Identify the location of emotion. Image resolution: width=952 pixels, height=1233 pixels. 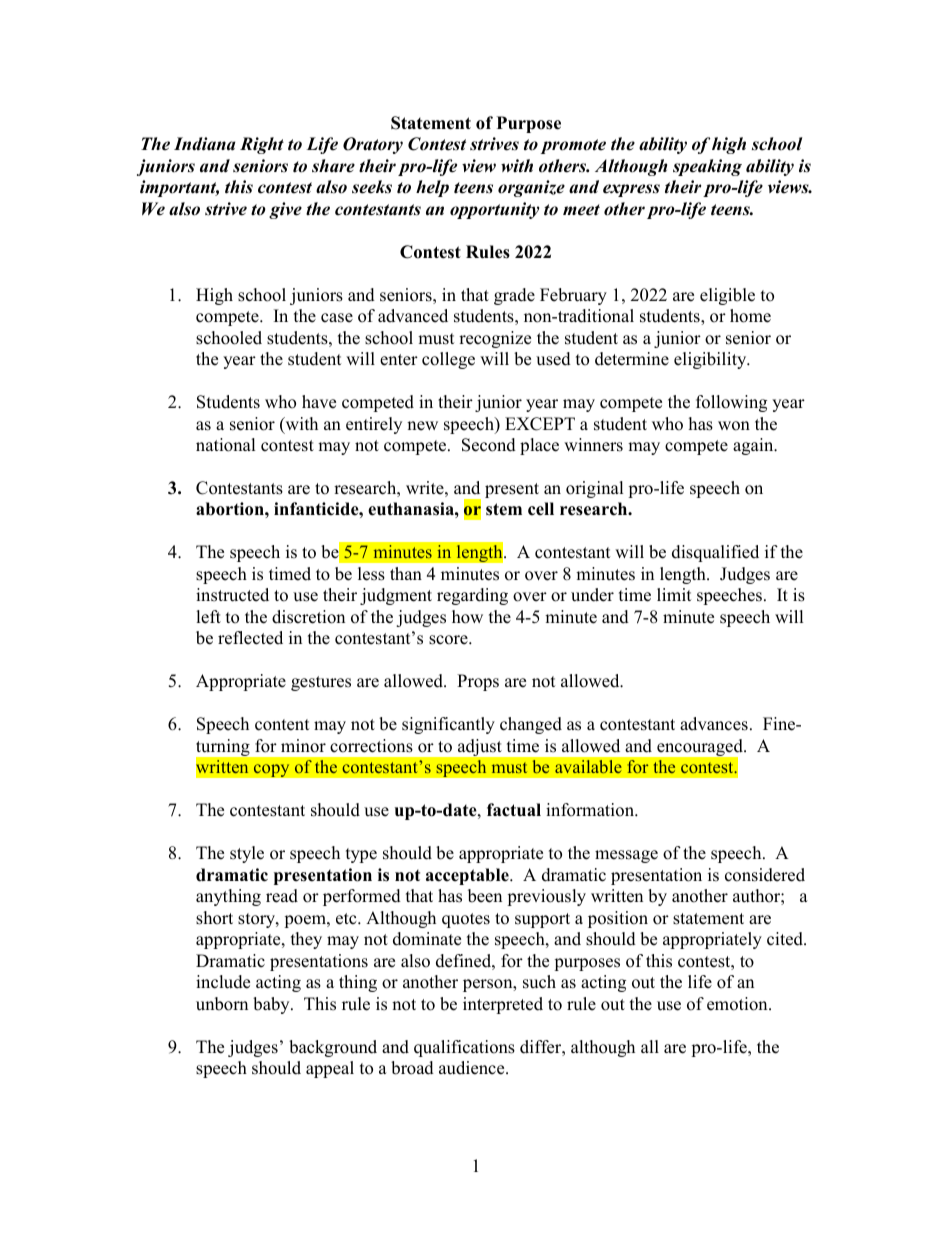
(738, 1004).
